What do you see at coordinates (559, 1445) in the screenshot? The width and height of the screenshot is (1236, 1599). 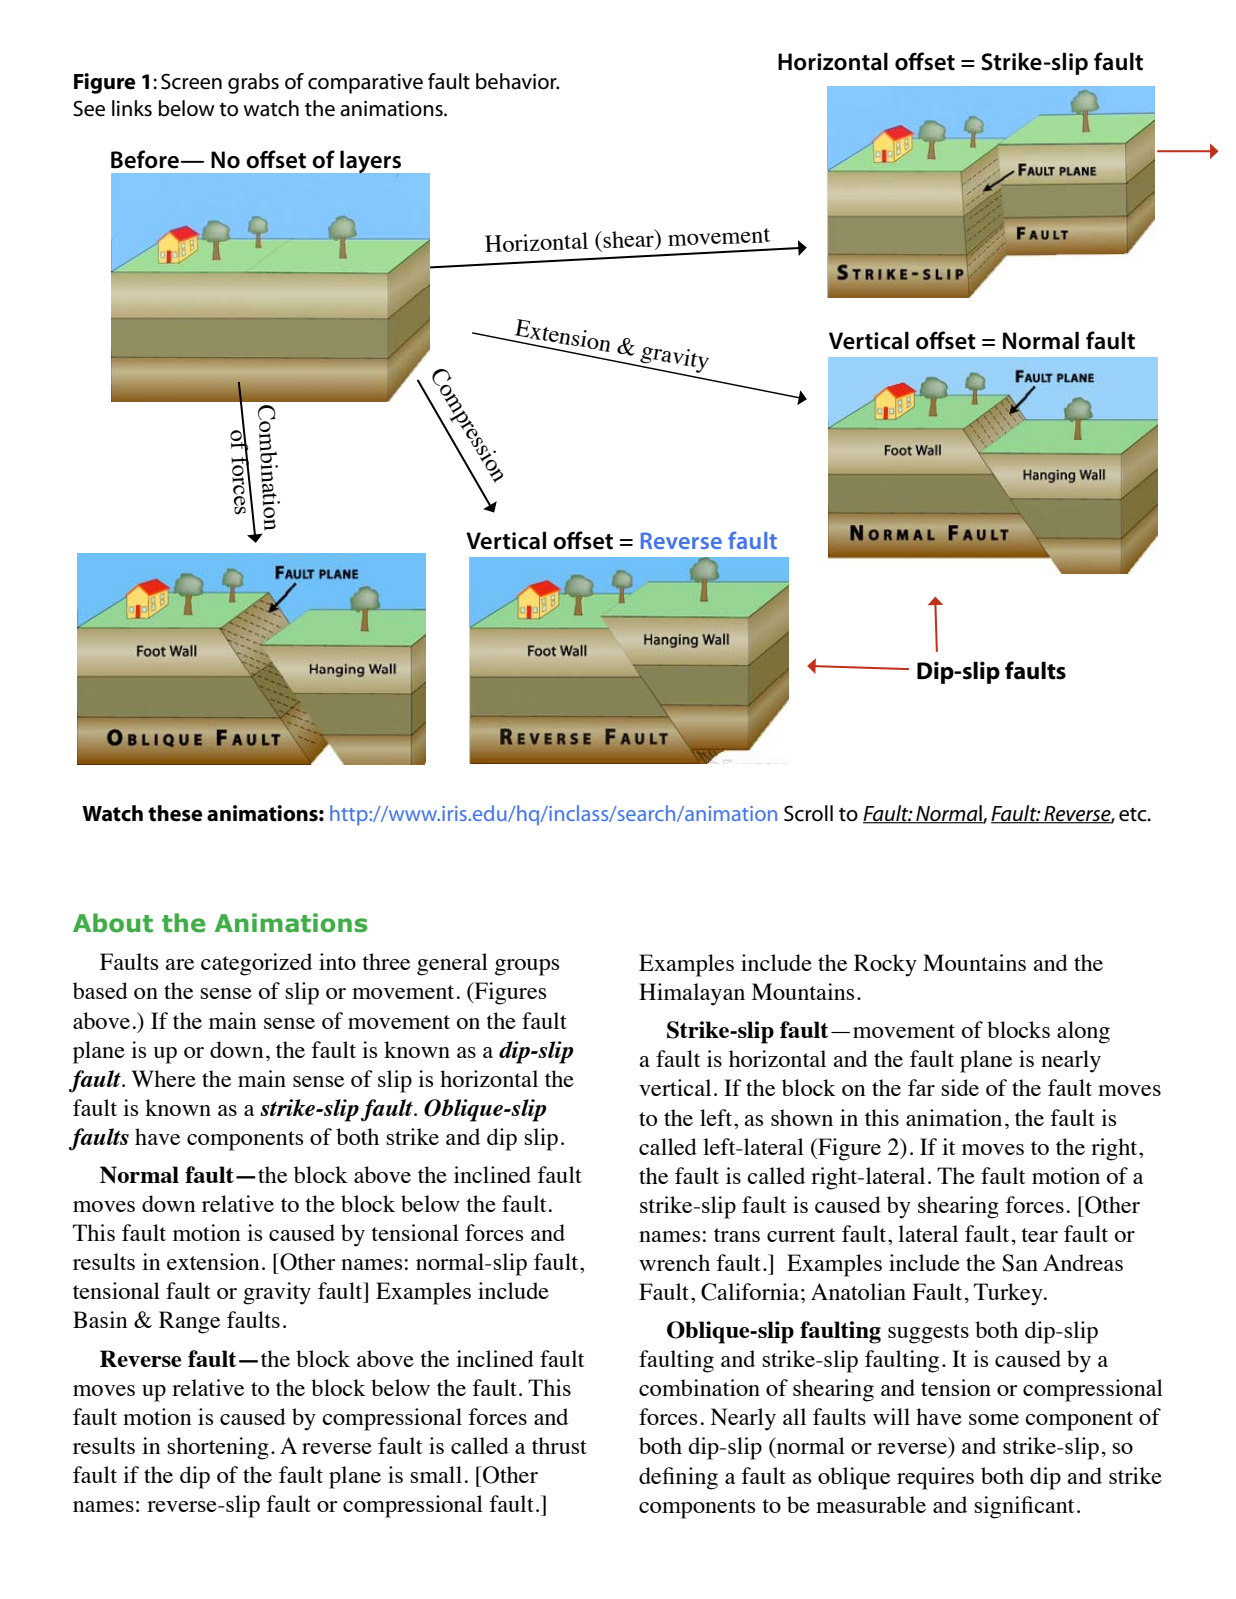 I see `thrust` at bounding box center [559, 1445].
